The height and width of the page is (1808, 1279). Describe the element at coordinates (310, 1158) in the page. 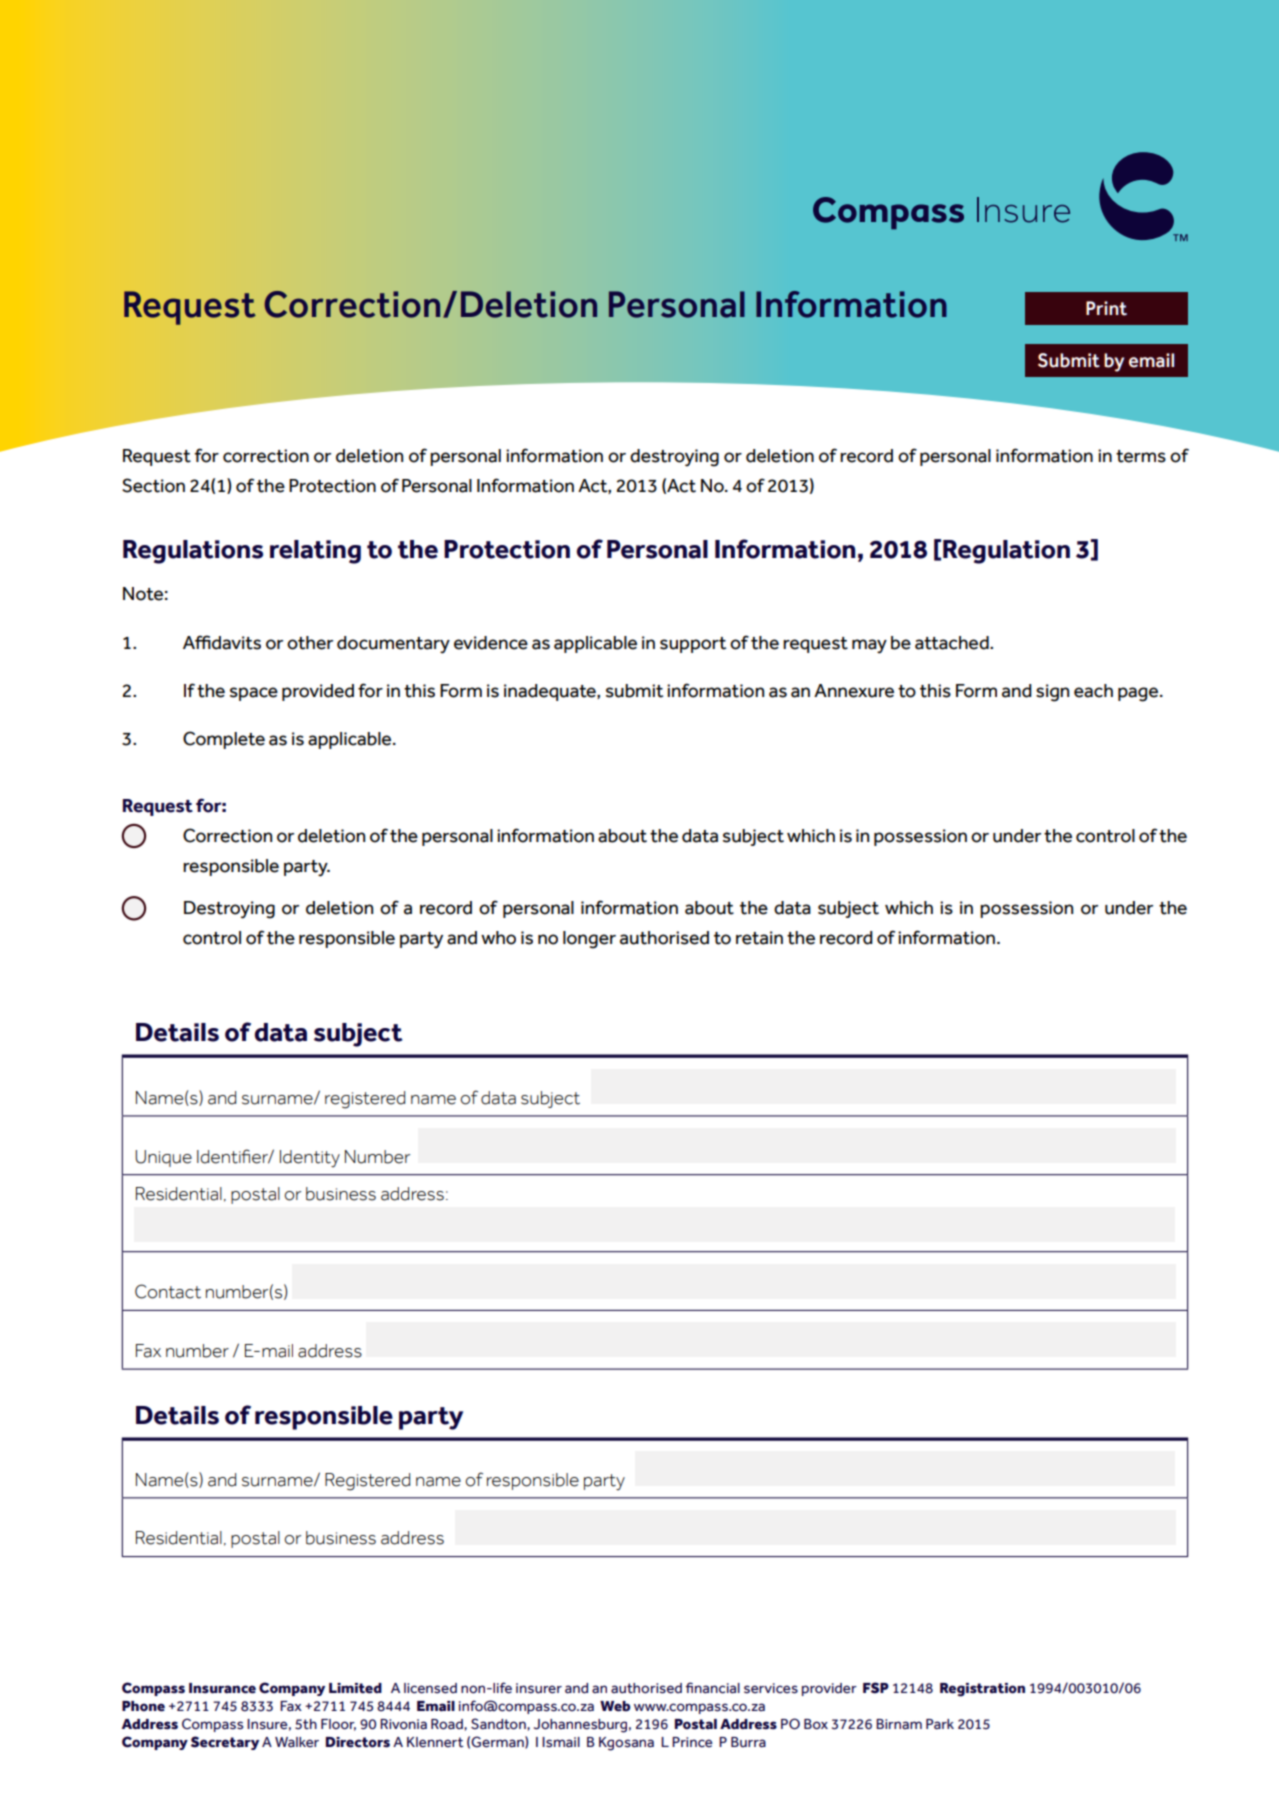

I see `Identity` at that location.
